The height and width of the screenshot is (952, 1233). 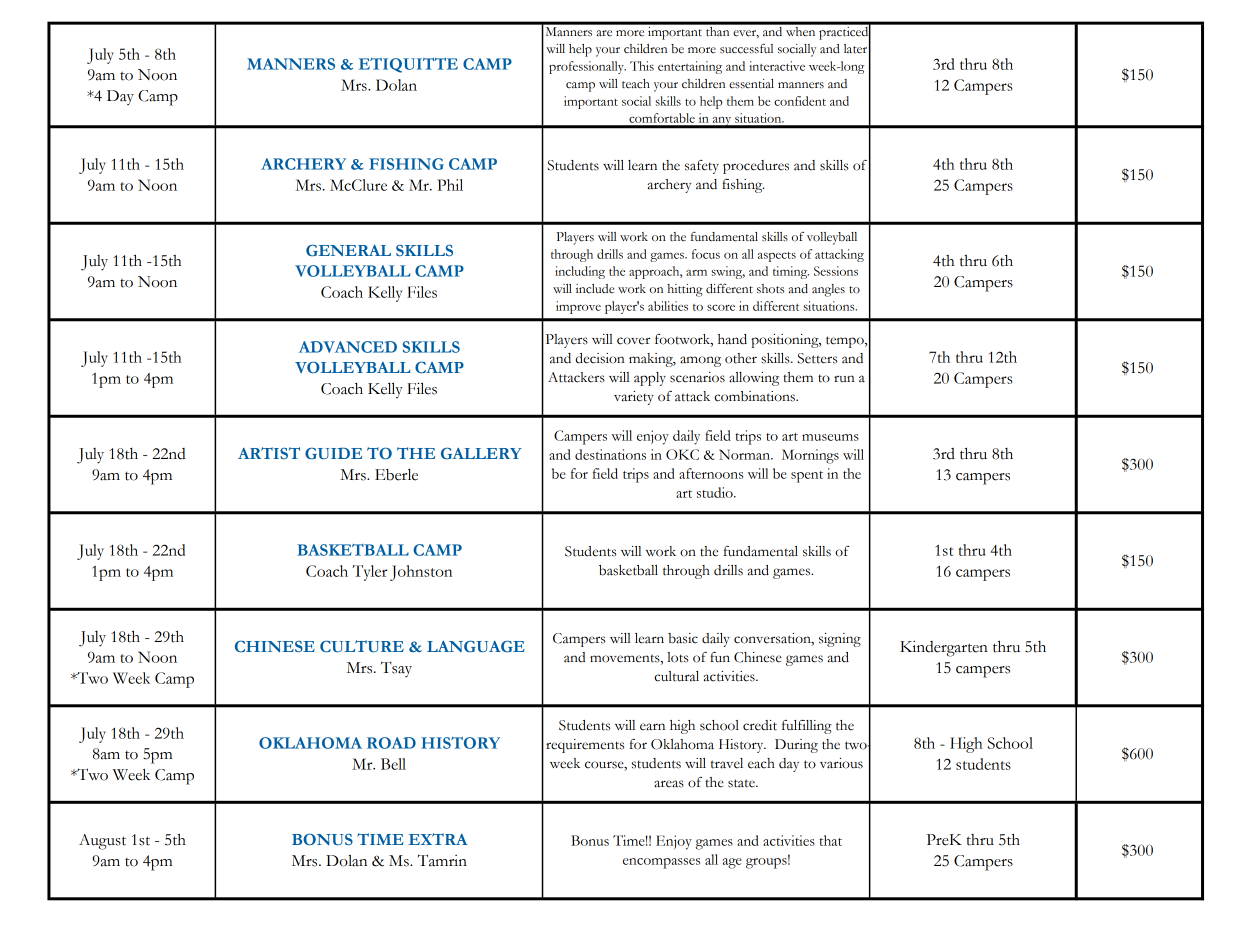 What do you see at coordinates (587, 67) in the screenshot?
I see `professionally` at bounding box center [587, 67].
